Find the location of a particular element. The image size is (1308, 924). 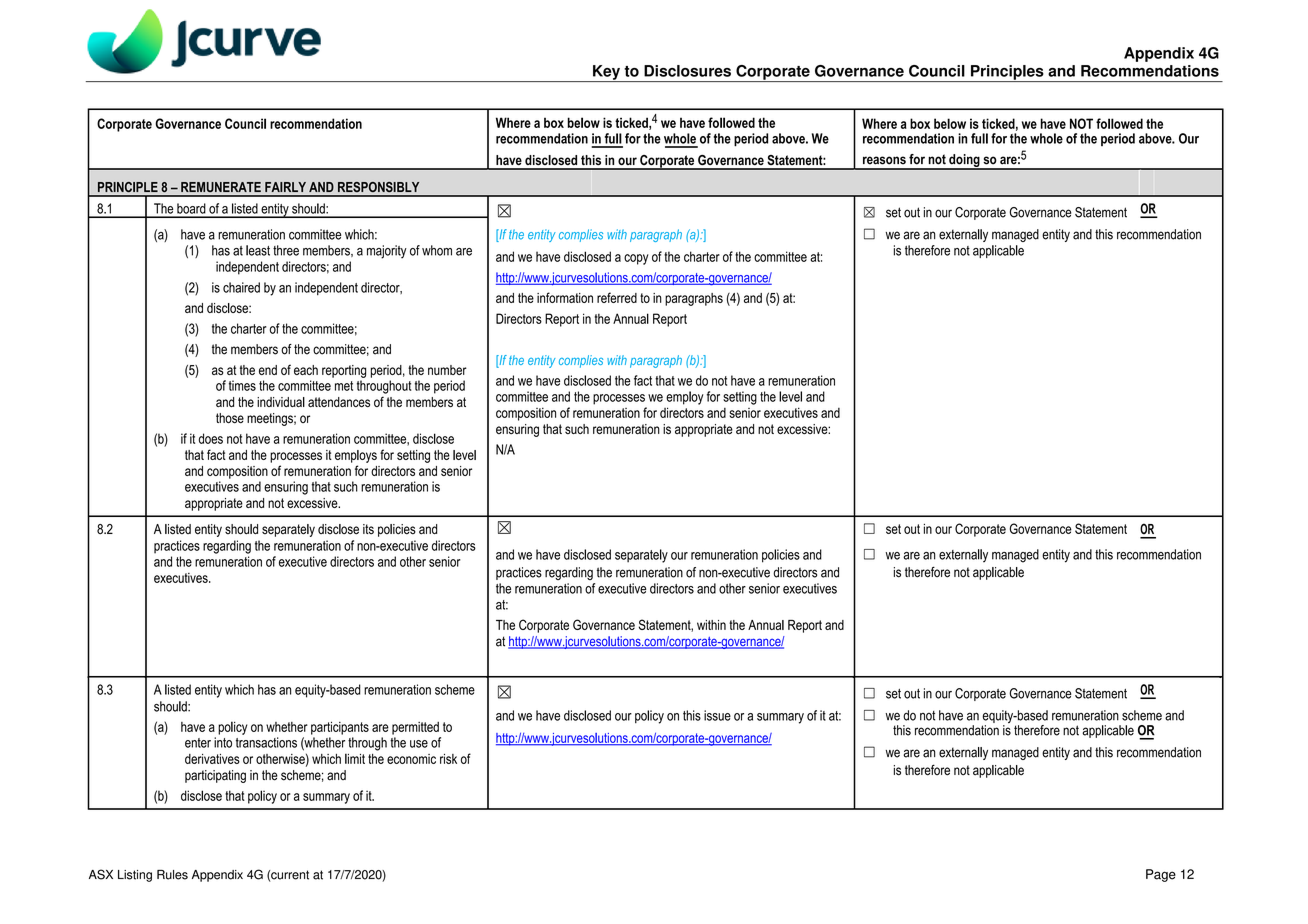

its is located at coordinates (368, 529).
